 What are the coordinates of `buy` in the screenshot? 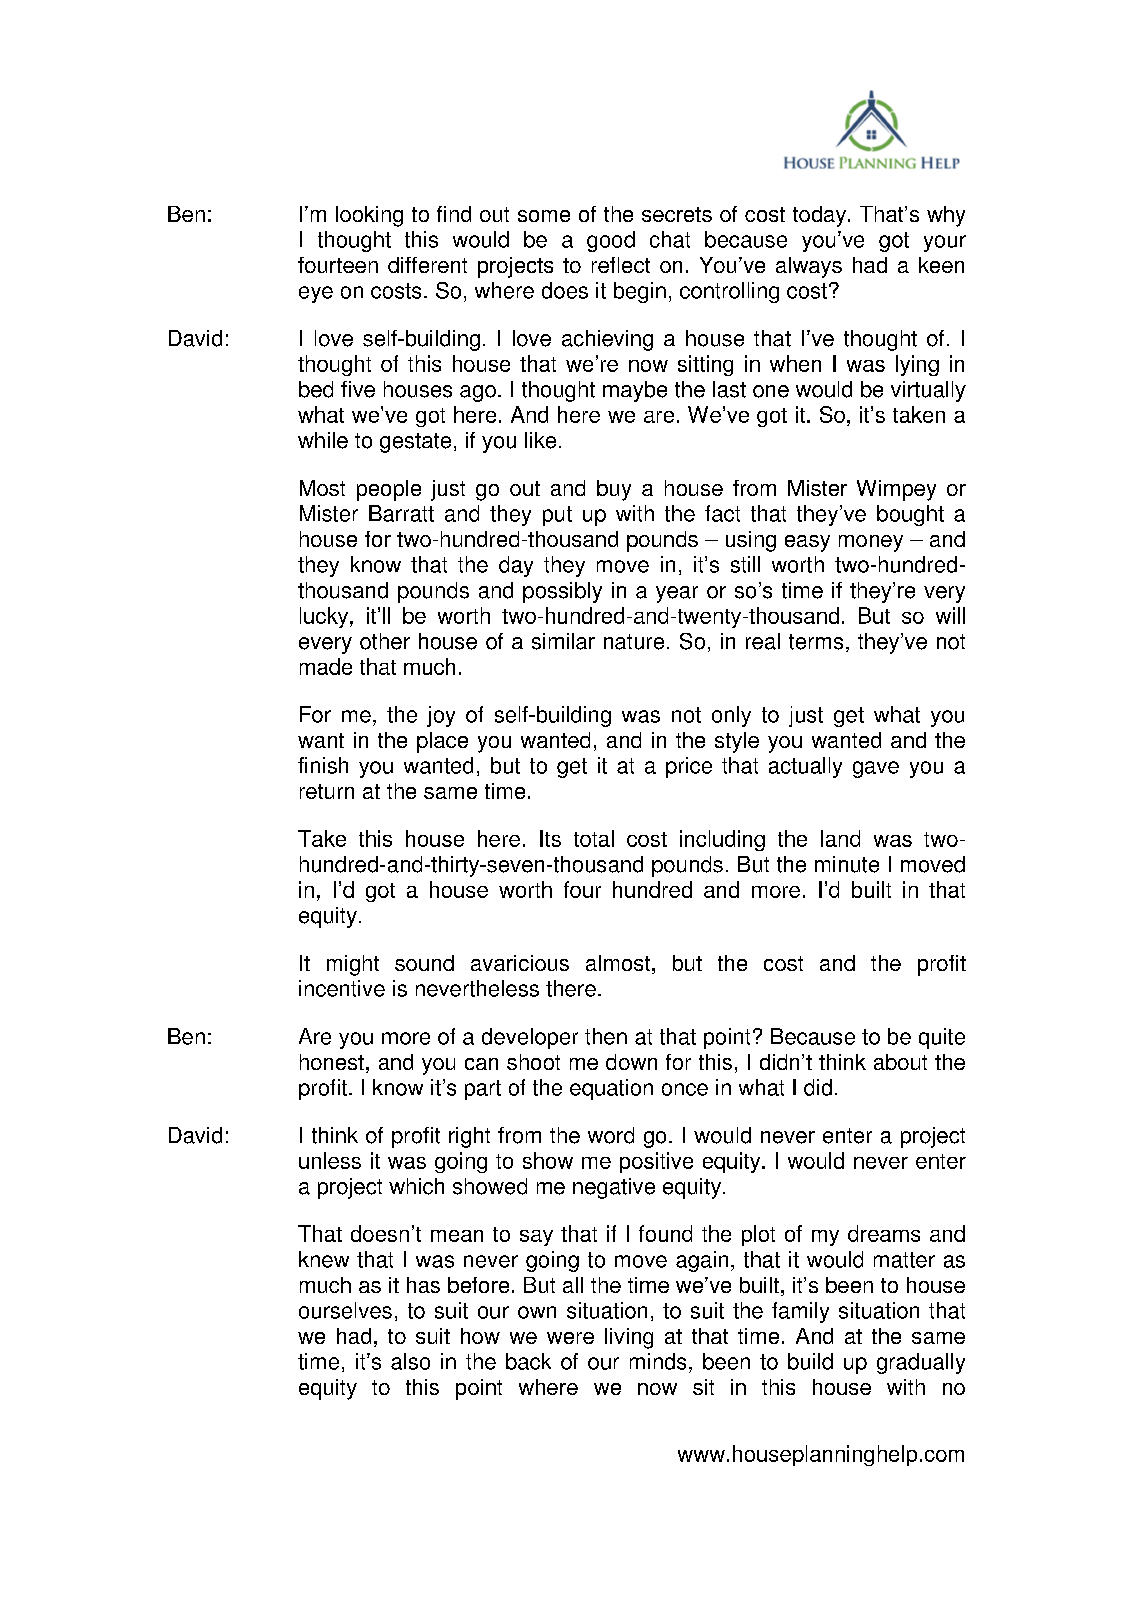 It's located at (614, 490).
